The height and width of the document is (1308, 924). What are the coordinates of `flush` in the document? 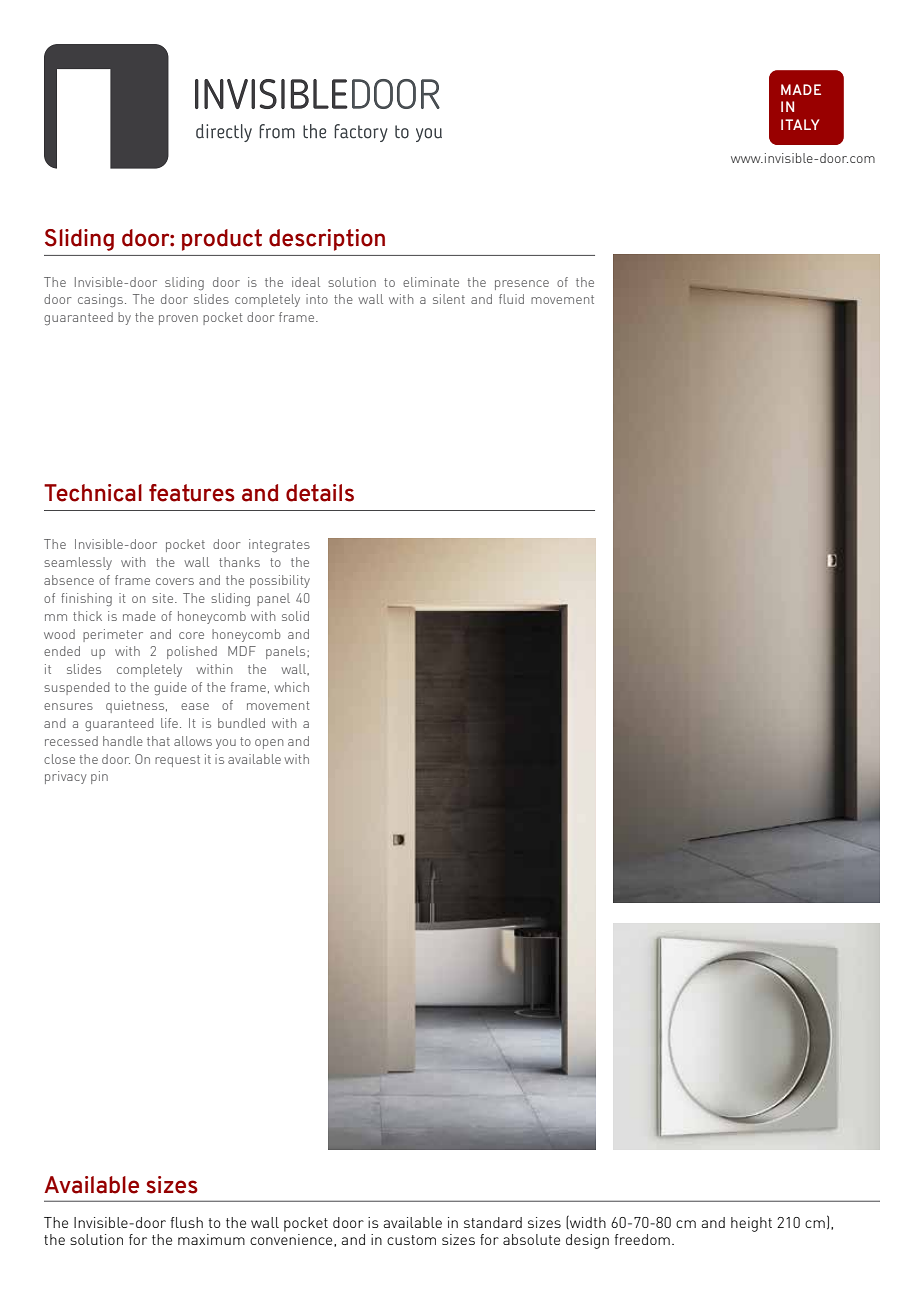 It's located at (187, 1222).
